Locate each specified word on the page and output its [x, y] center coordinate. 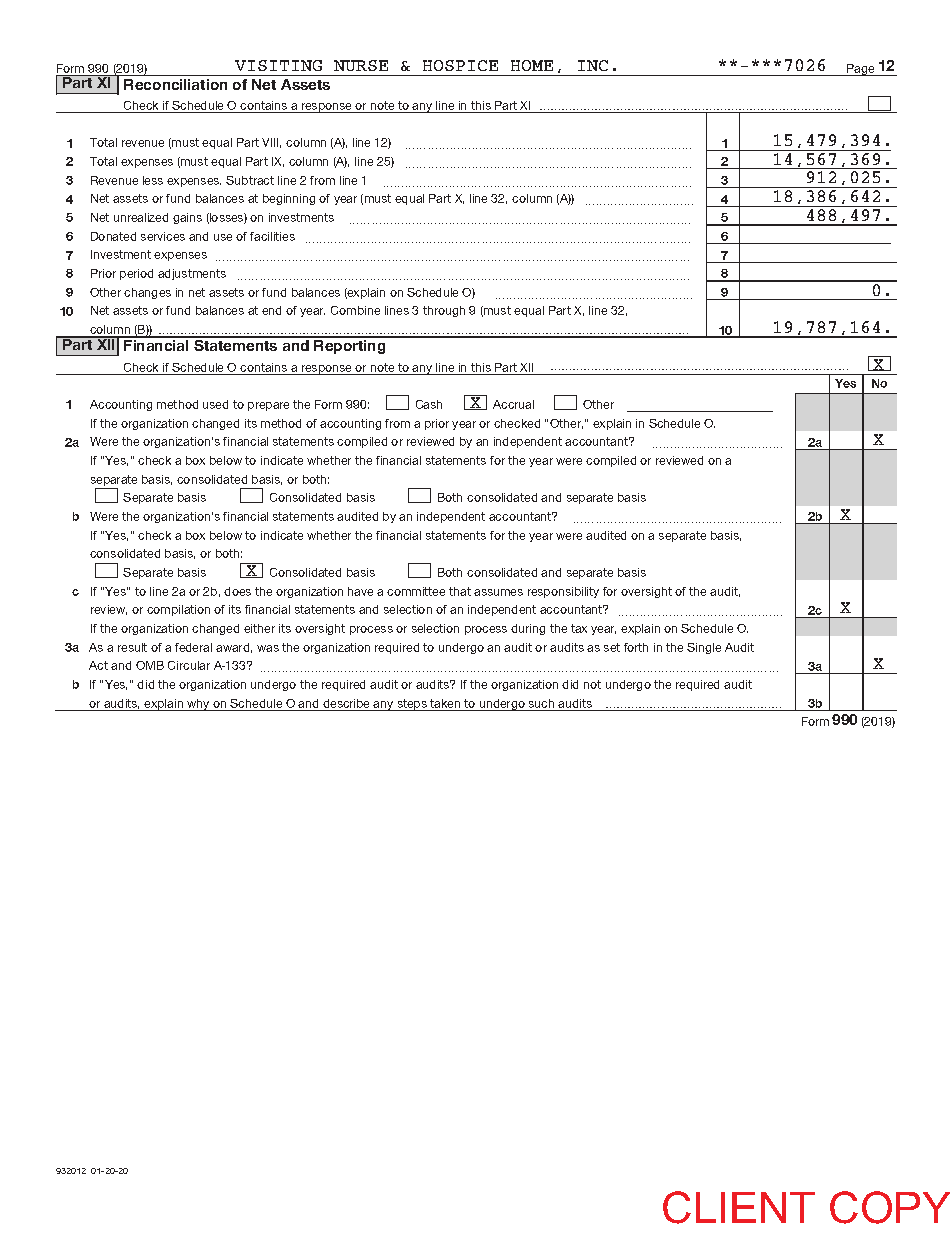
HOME [532, 65]
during [528, 629]
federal [193, 647]
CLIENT [739, 1207]
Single [704, 648]
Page [861, 70]
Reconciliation [175, 84]
